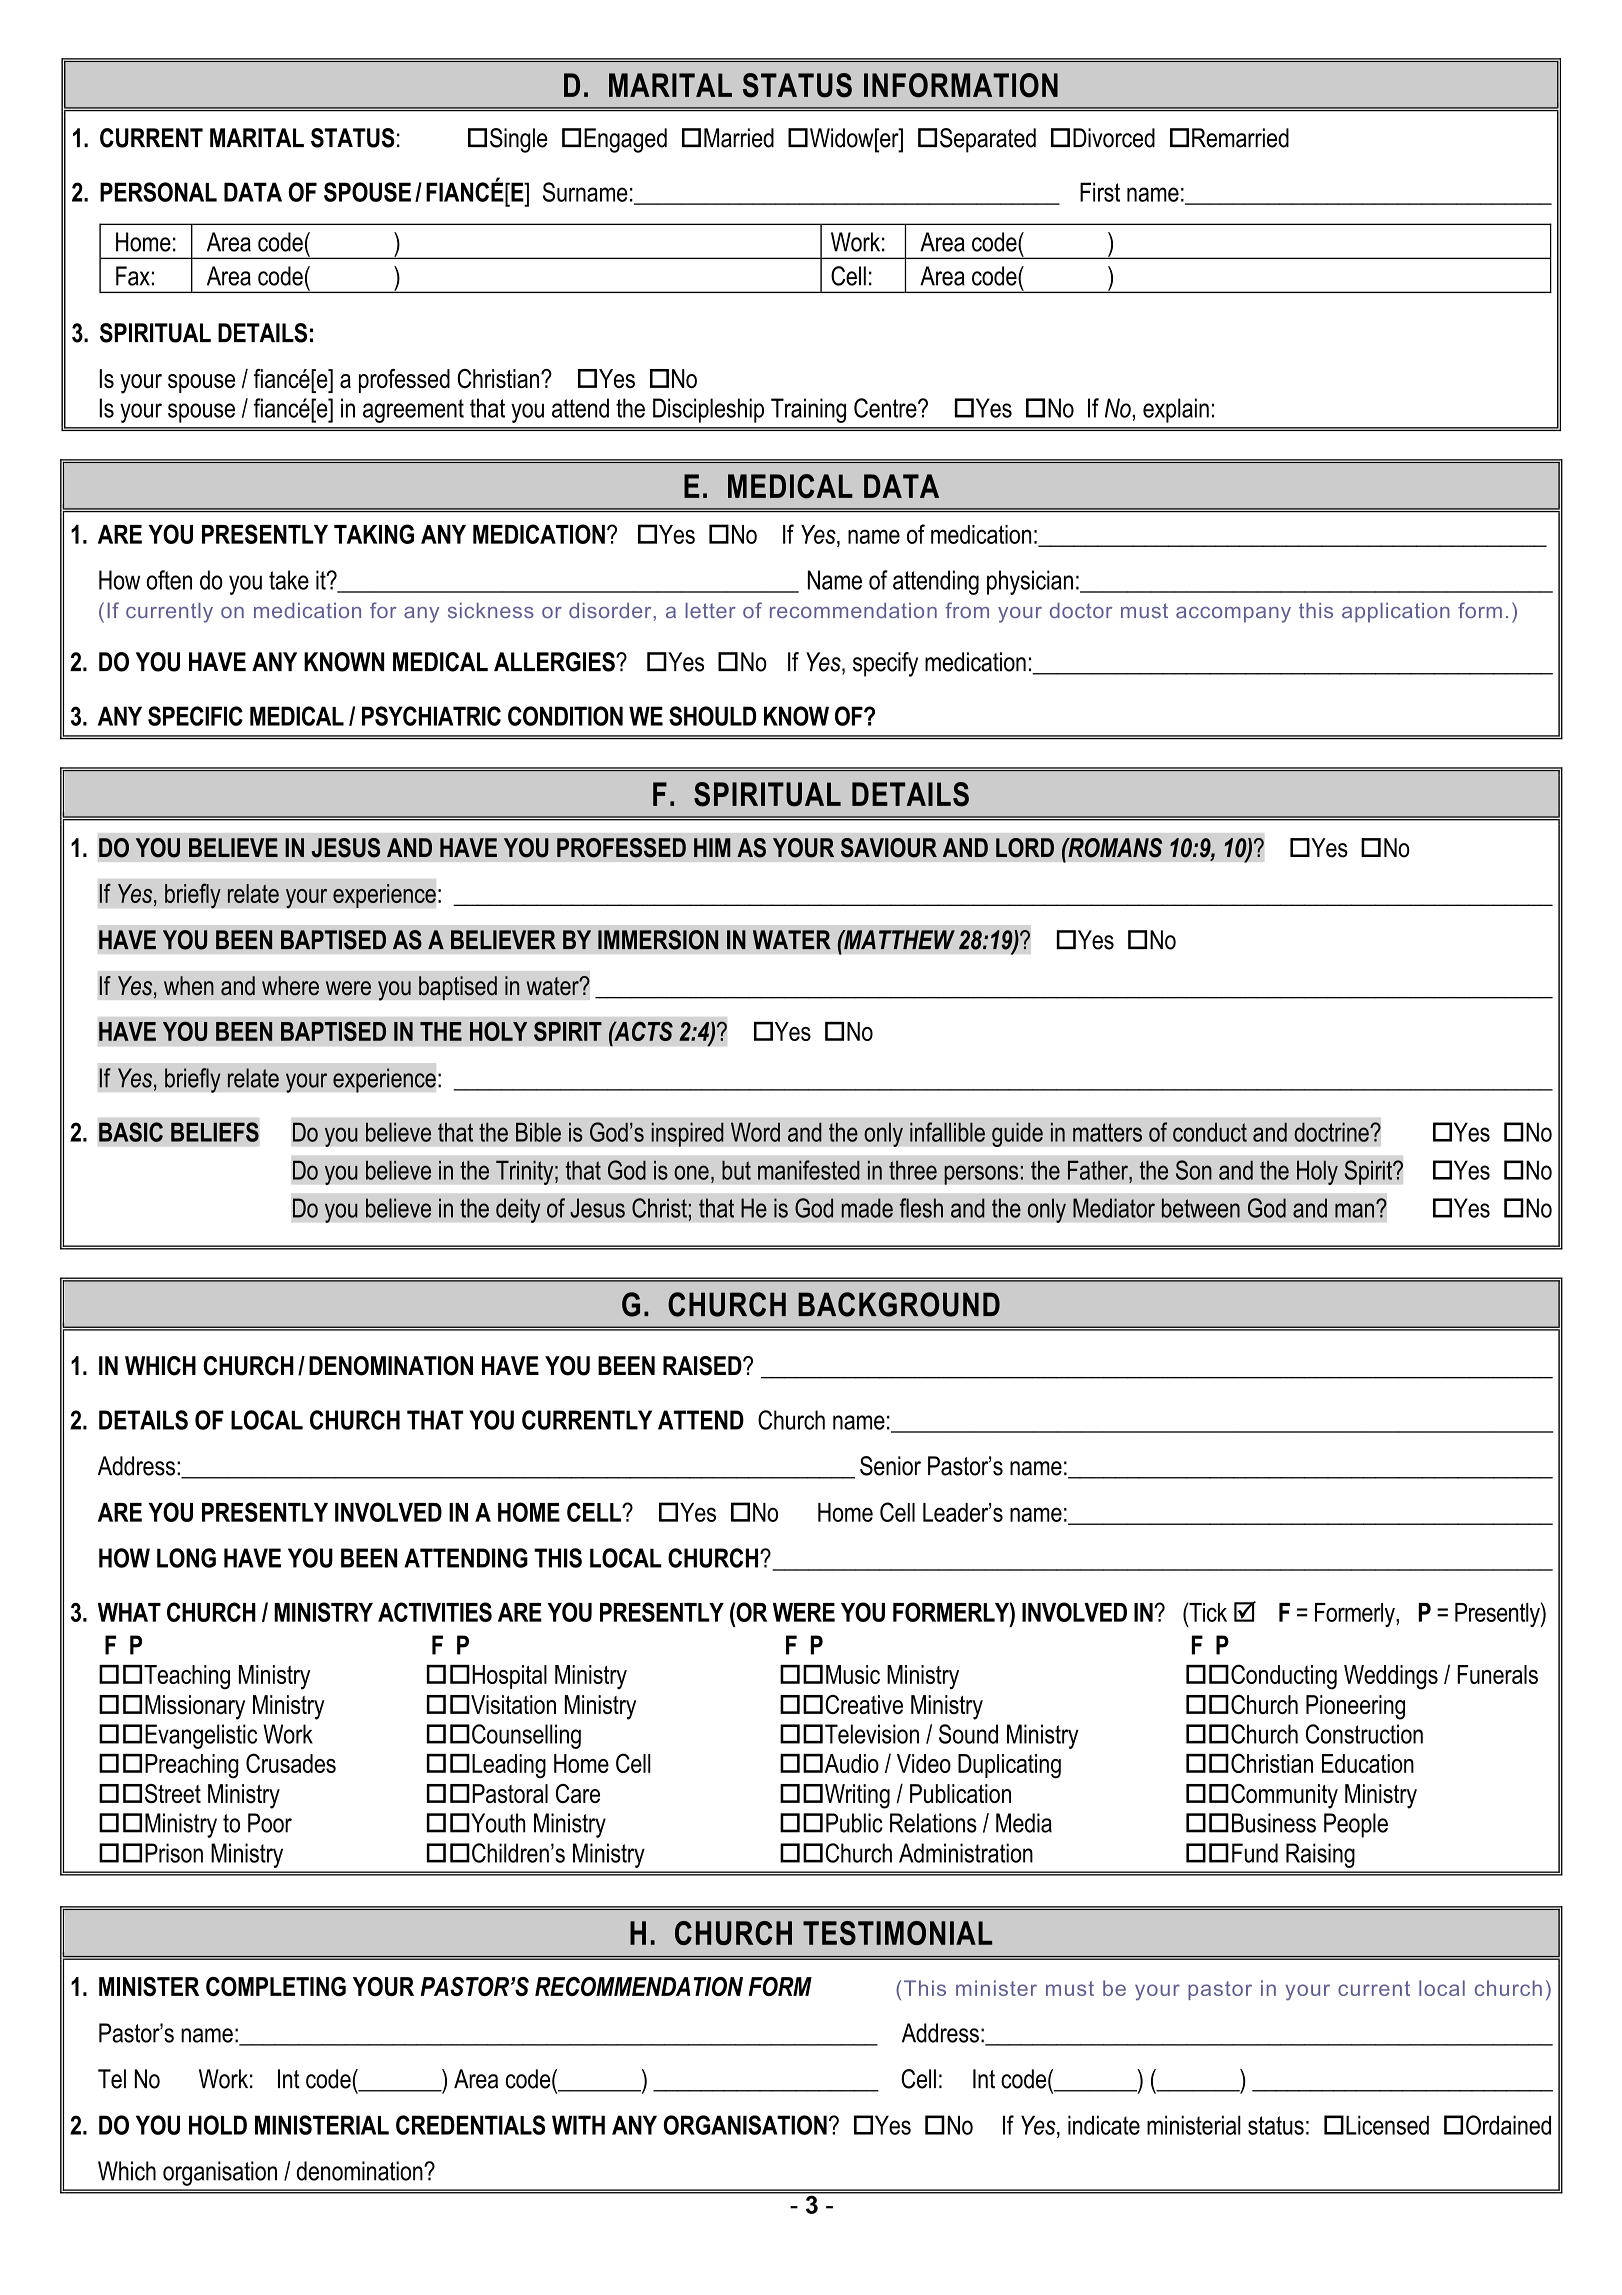 This screenshot has height=2295, width=1622. I want to click on First, so click(1100, 192).
